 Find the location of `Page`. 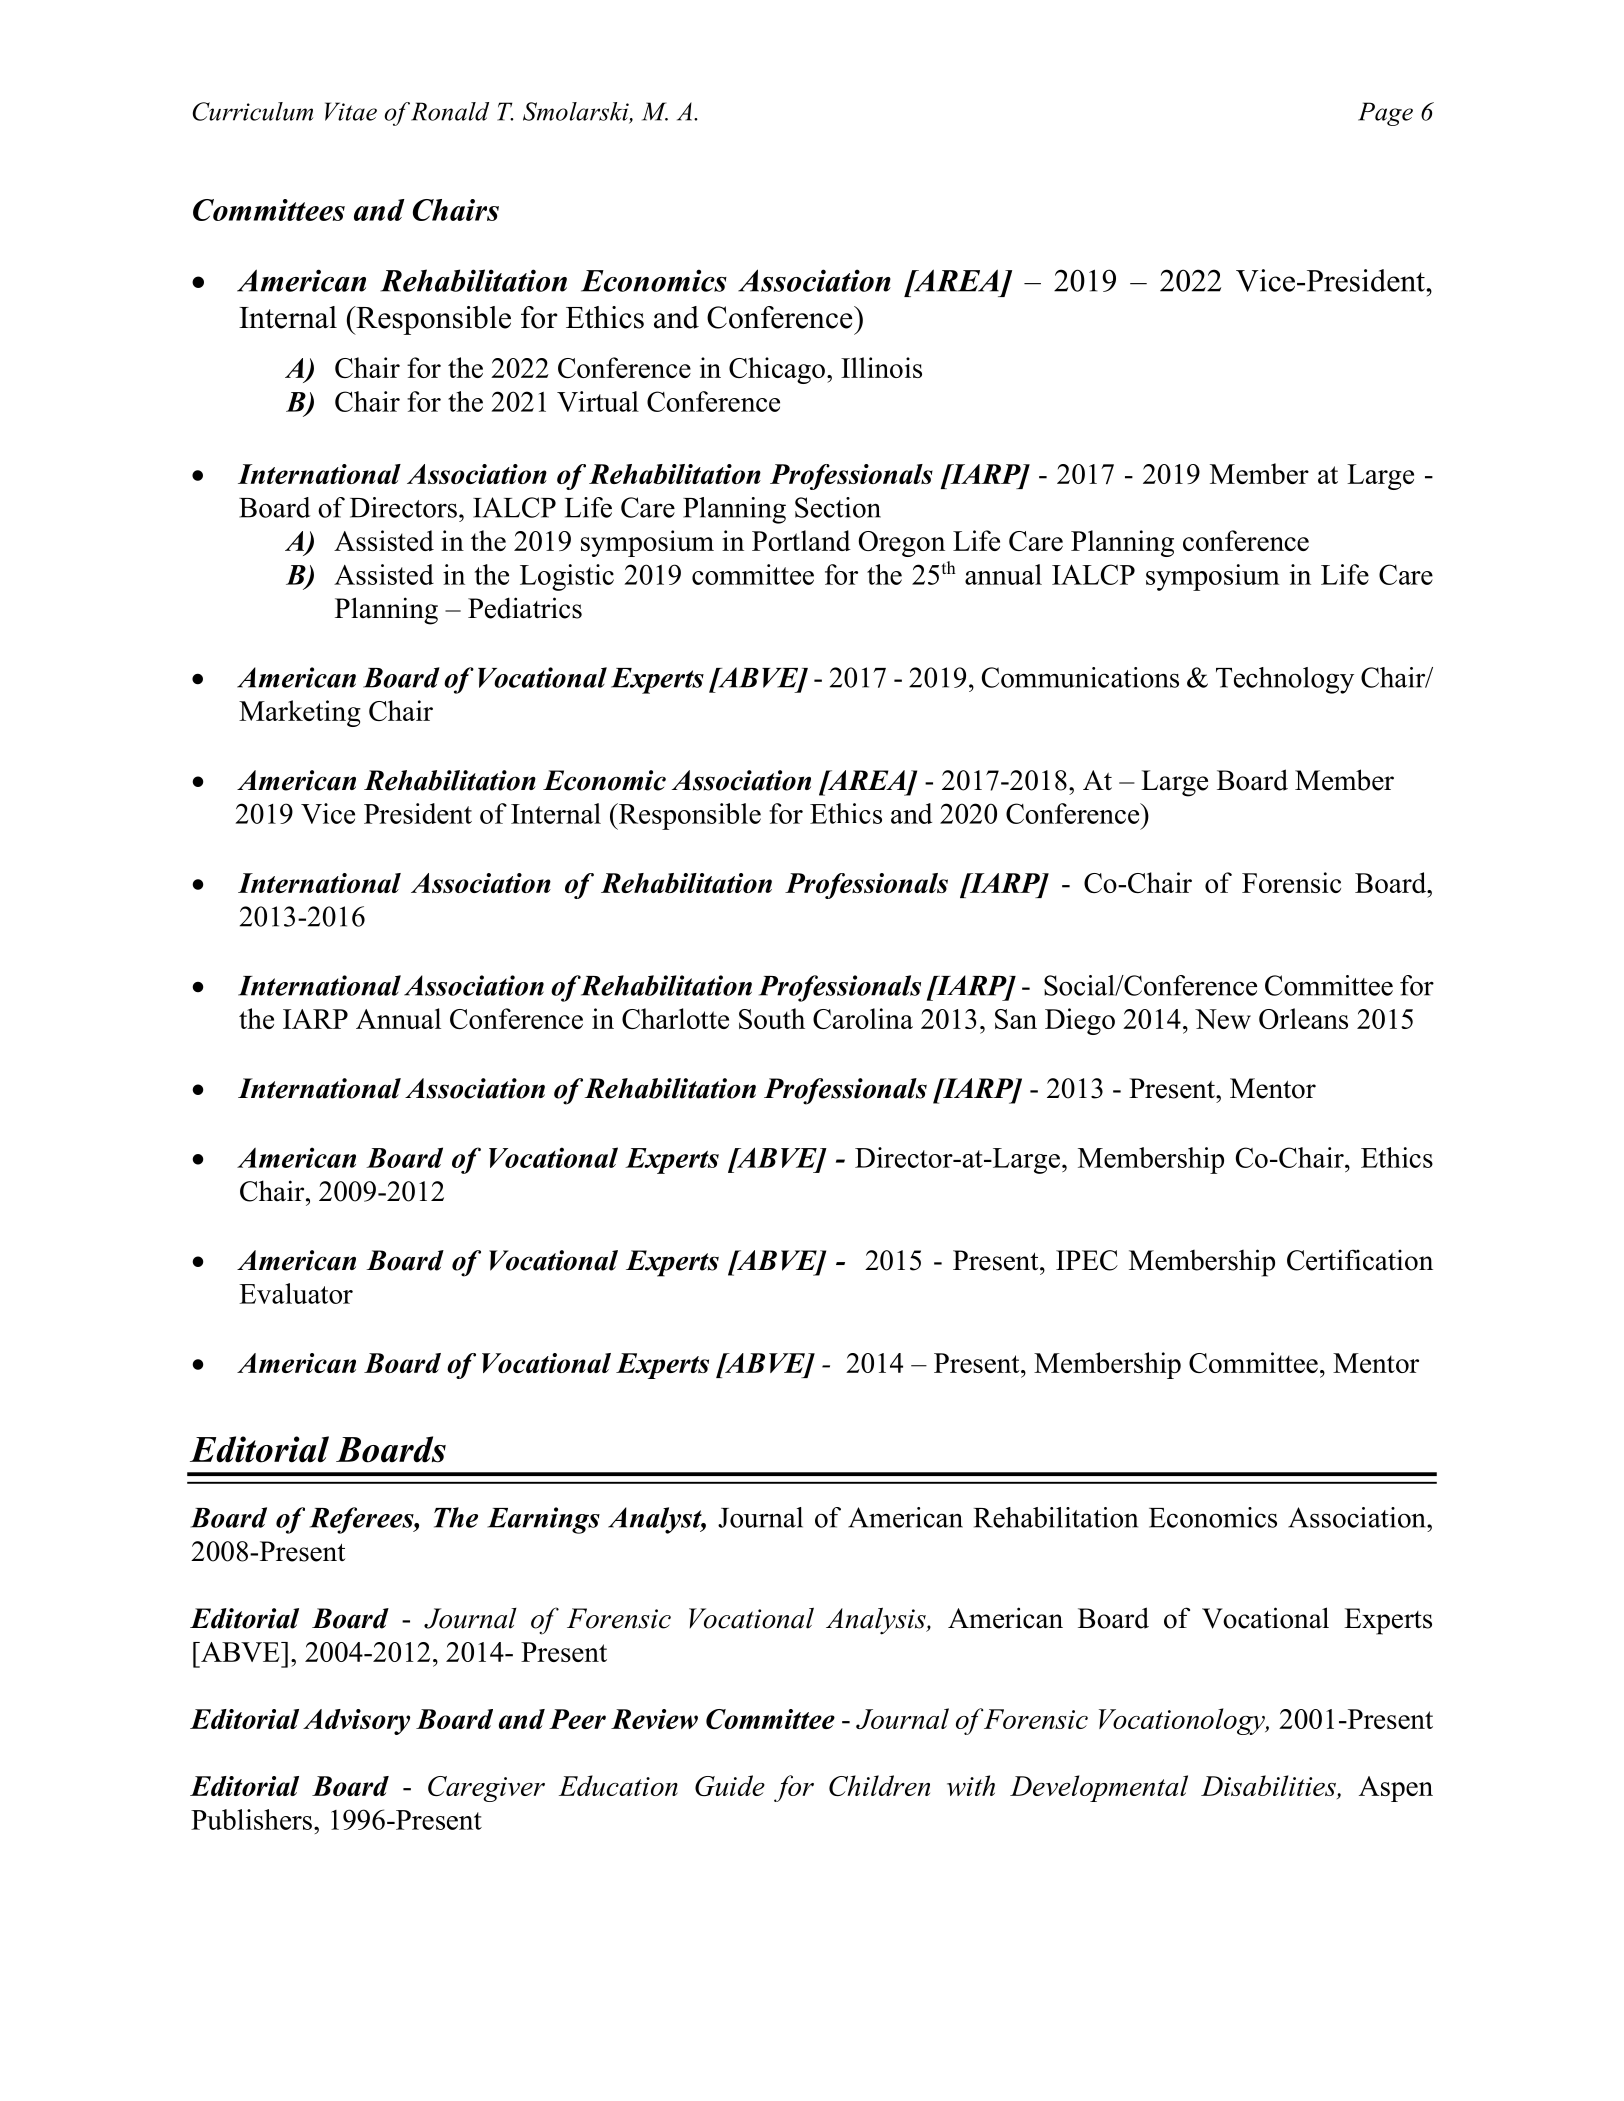

Page is located at coordinates (1385, 114).
